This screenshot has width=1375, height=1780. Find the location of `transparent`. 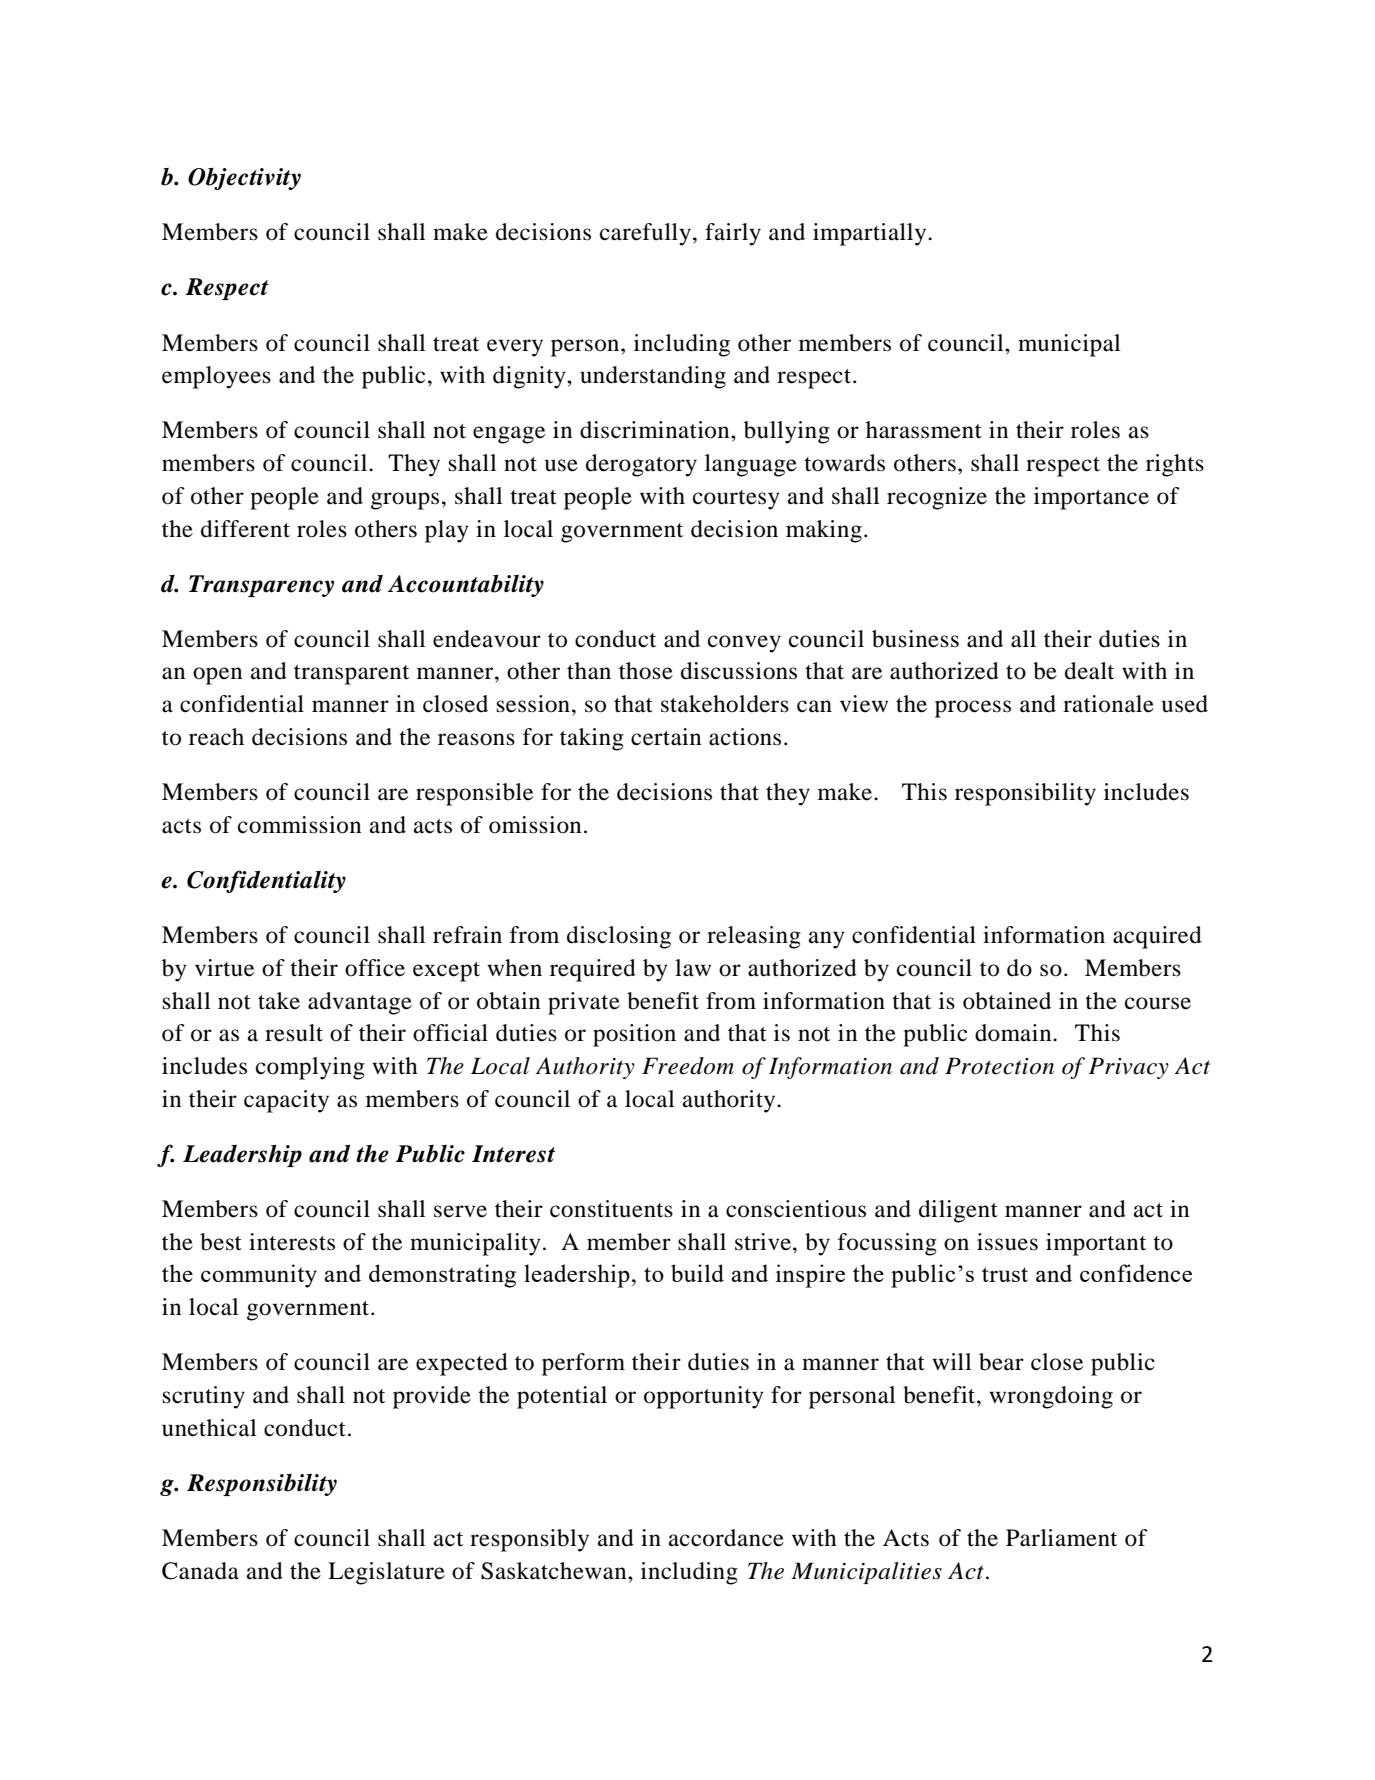

transparent is located at coordinates (351, 675).
